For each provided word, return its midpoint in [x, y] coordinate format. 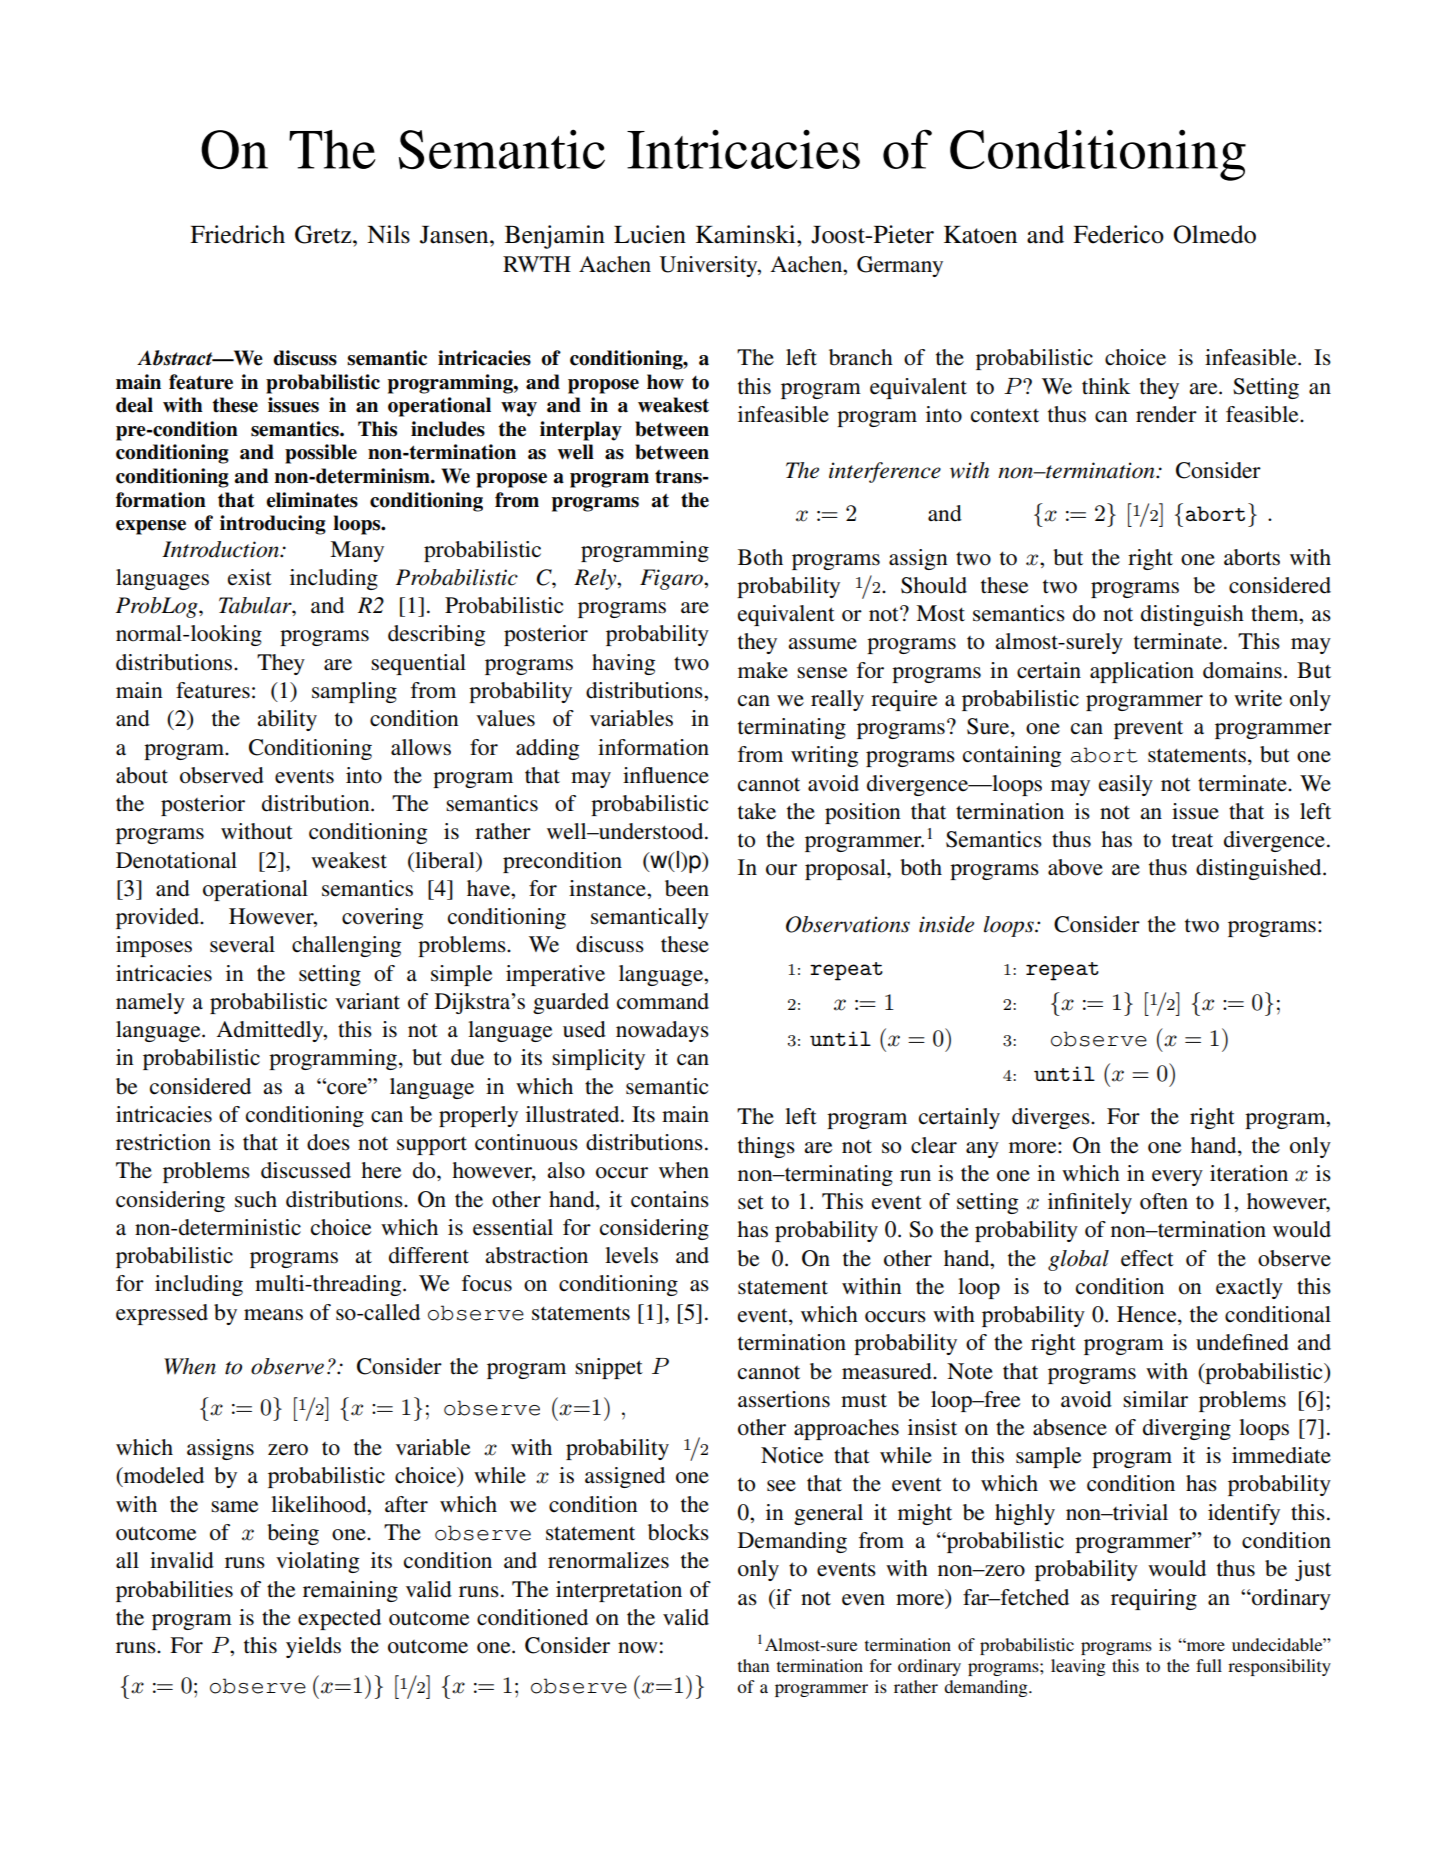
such [256, 1199]
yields [313, 1647]
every [1177, 1178]
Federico [1118, 234]
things [766, 1147]
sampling [354, 692]
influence [666, 775]
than [754, 1665]
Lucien [650, 234]
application [1142, 672]
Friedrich [237, 234]
